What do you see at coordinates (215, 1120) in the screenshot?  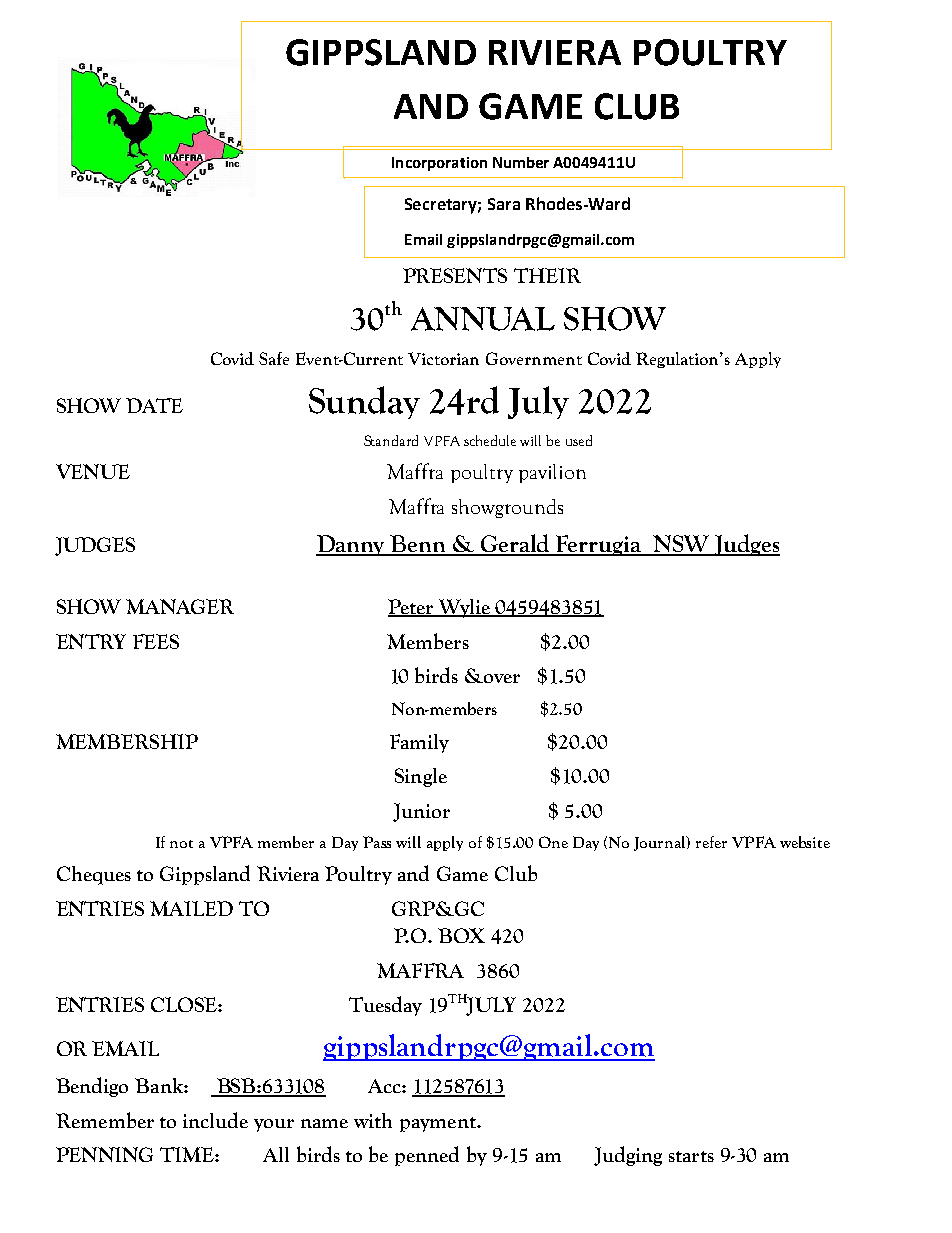 I see `include` at bounding box center [215, 1120].
